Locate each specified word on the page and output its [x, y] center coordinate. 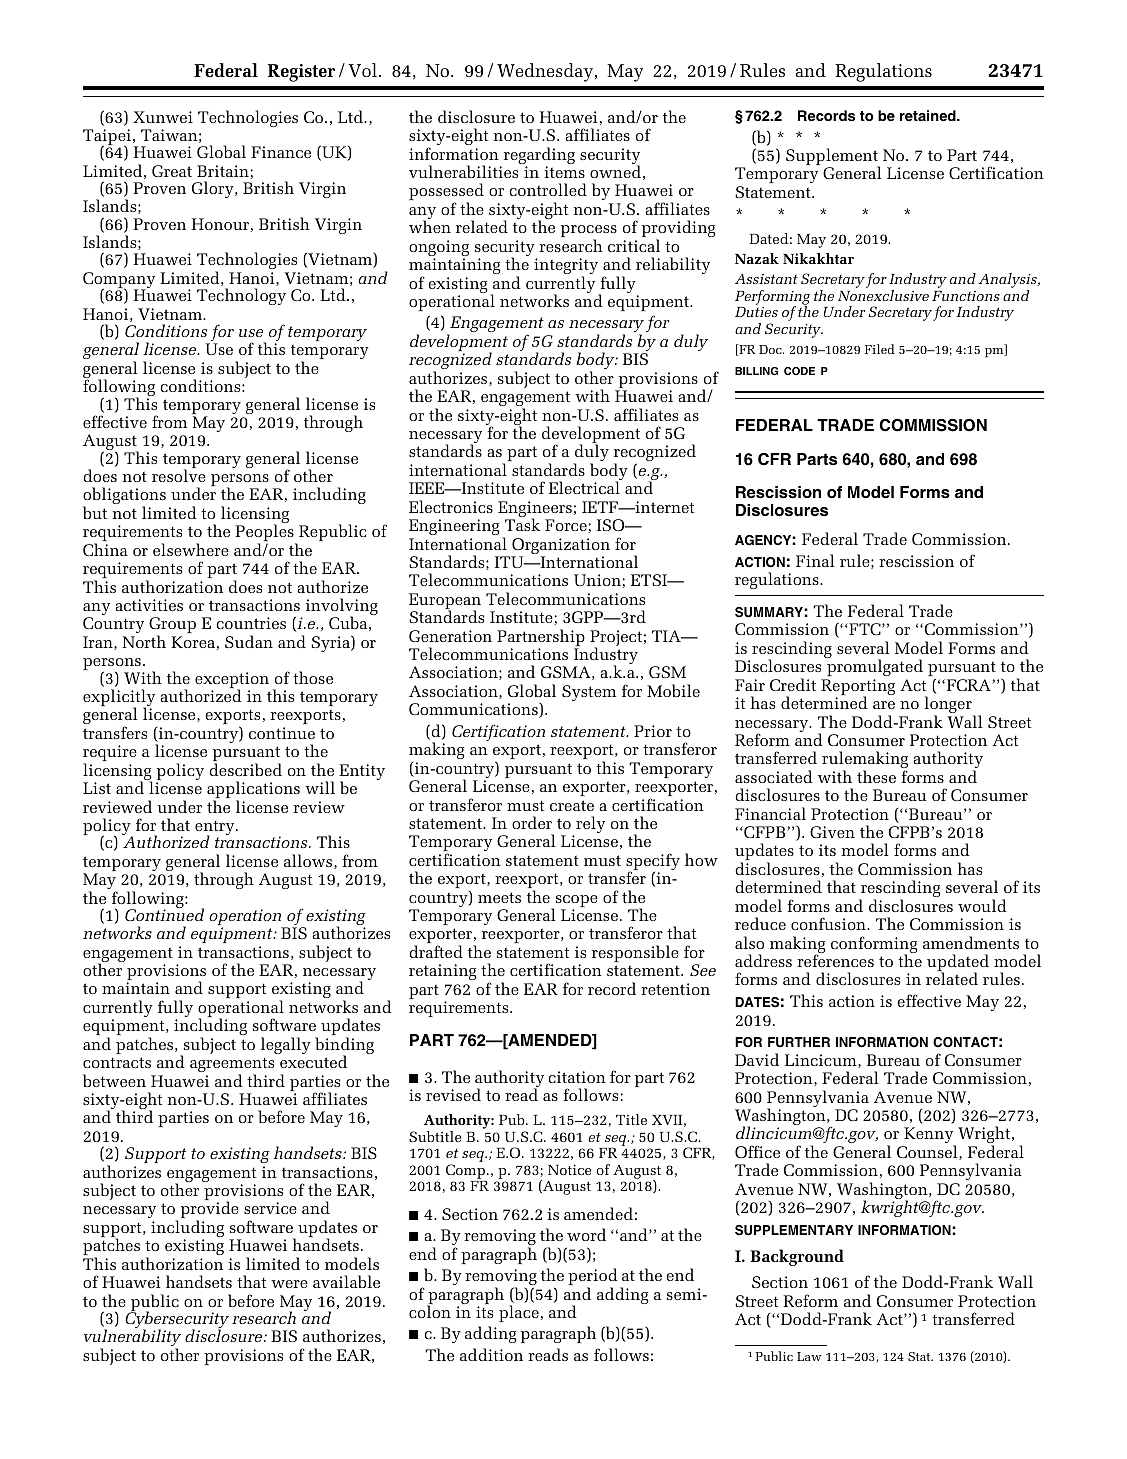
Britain [223, 171]
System [589, 693]
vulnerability [132, 1339]
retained [929, 115]
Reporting [858, 688]
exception [232, 681]
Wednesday [545, 72]
